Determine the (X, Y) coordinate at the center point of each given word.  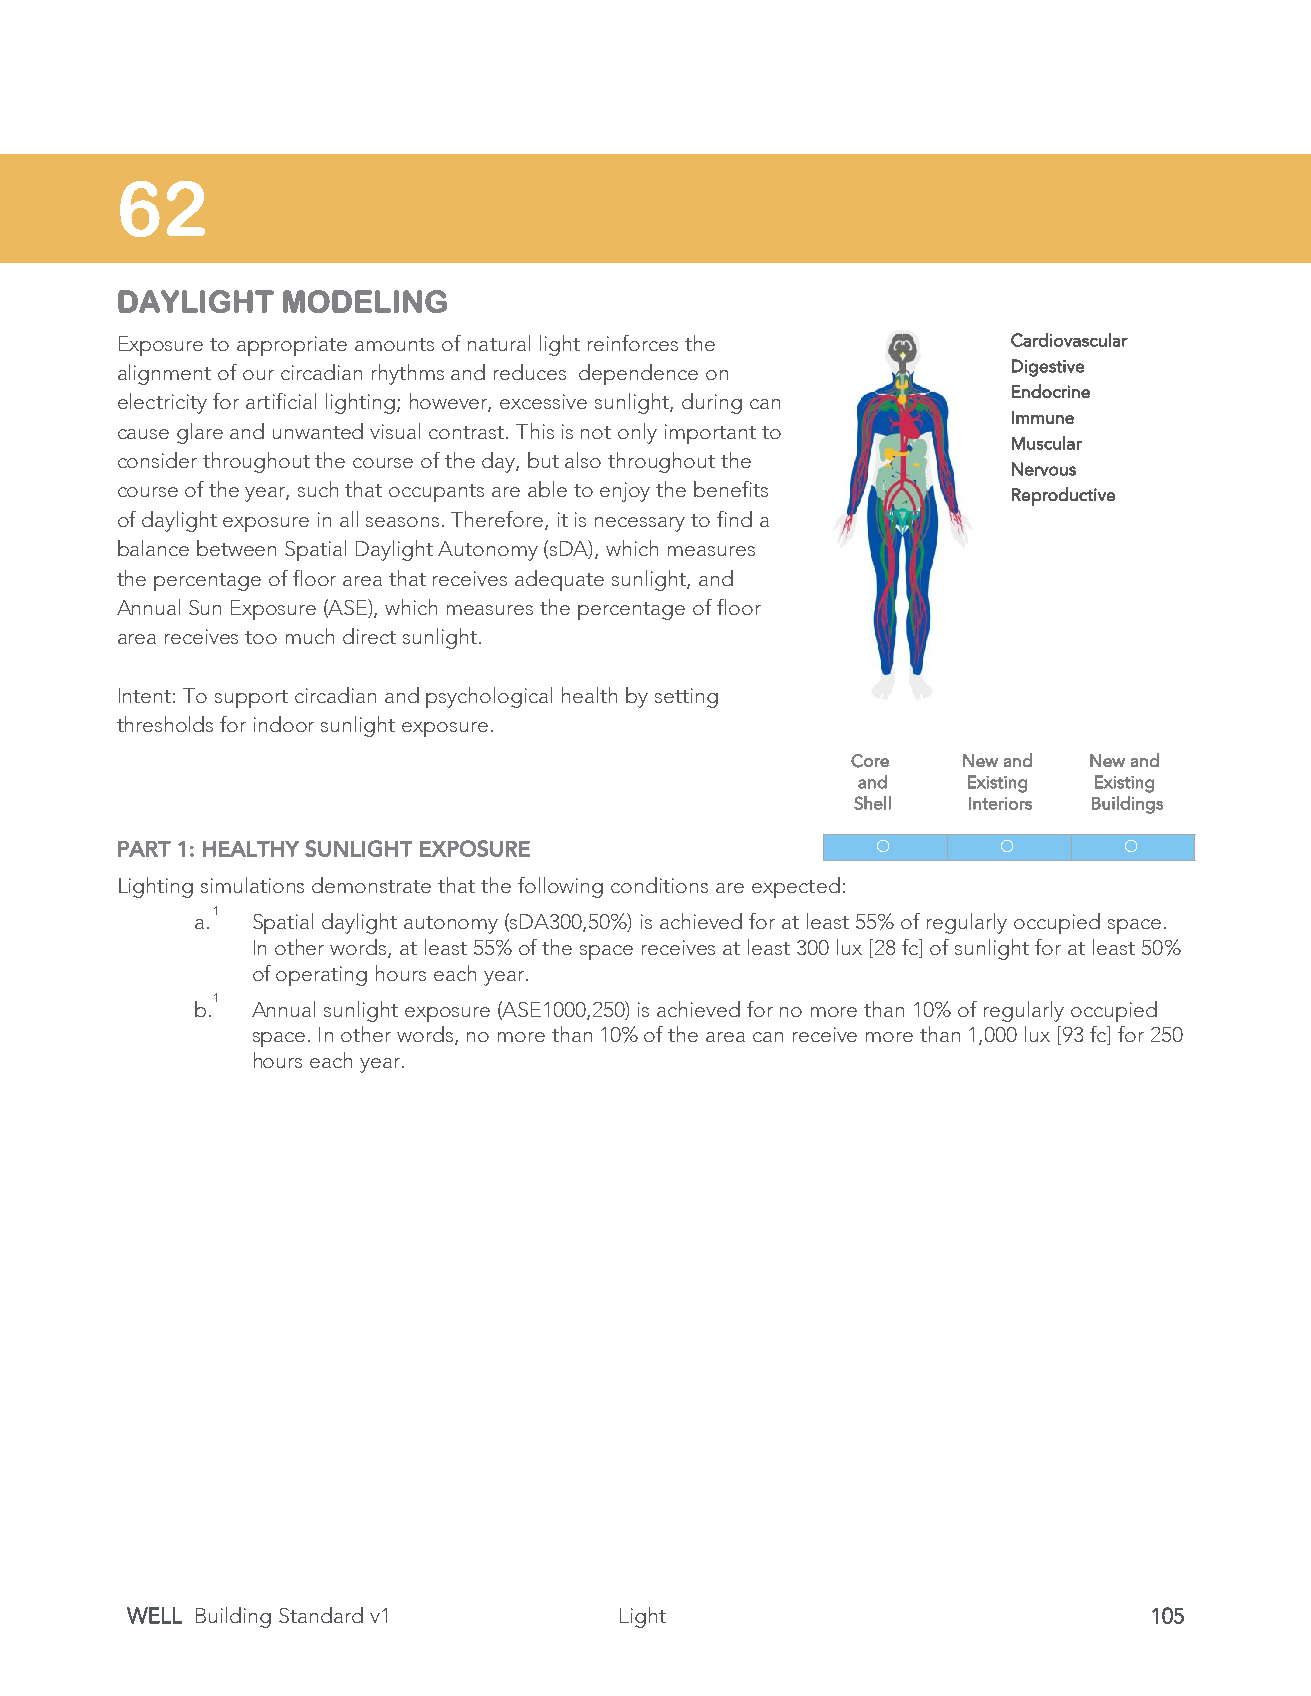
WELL (154, 1615)
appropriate (292, 346)
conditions (659, 885)
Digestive (1048, 368)
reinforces (633, 343)
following (560, 887)
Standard (321, 1615)
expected (796, 887)
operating (321, 976)
